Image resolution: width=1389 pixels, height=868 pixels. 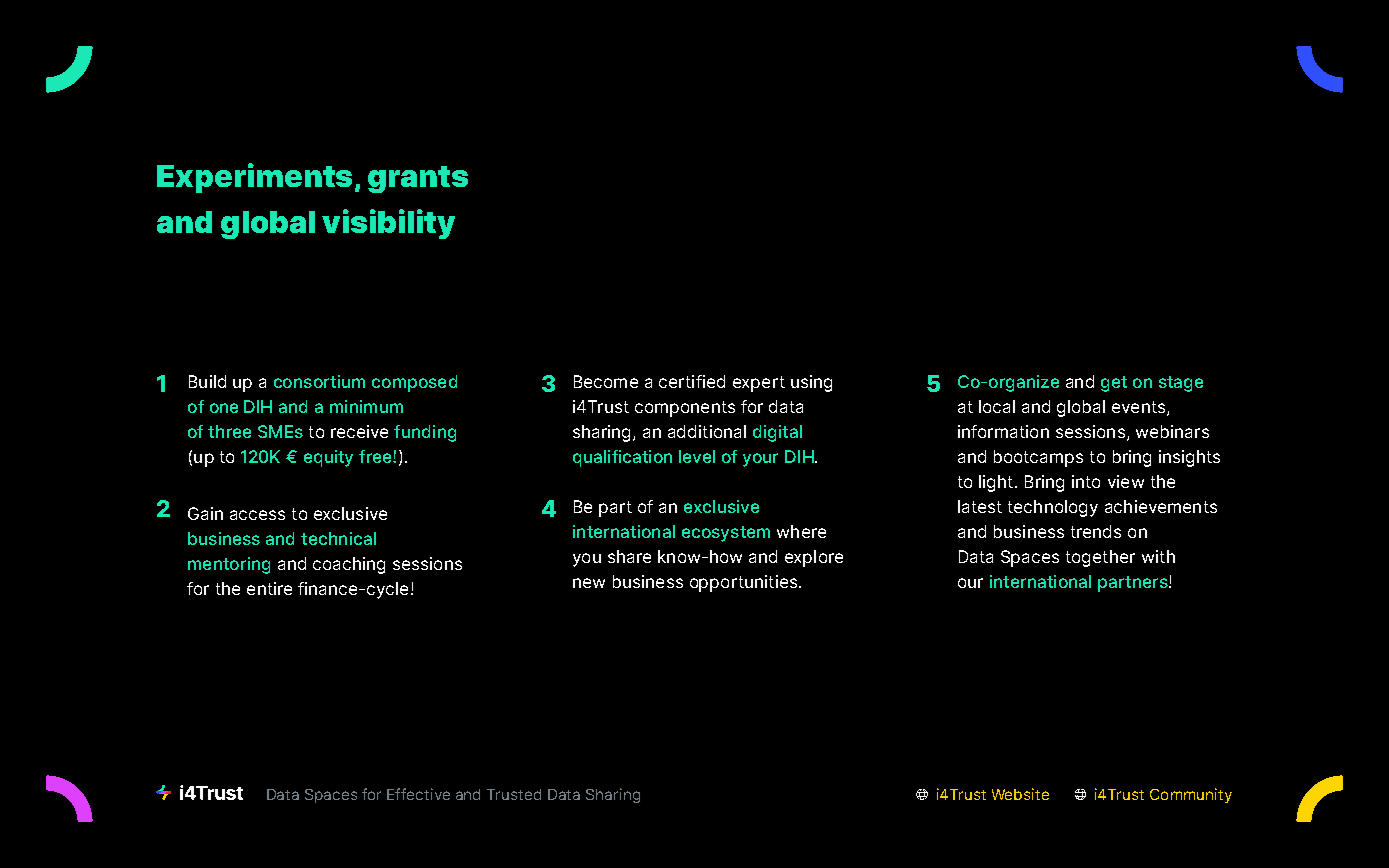 What do you see at coordinates (328, 458) in the image?
I see `equity` at bounding box center [328, 458].
